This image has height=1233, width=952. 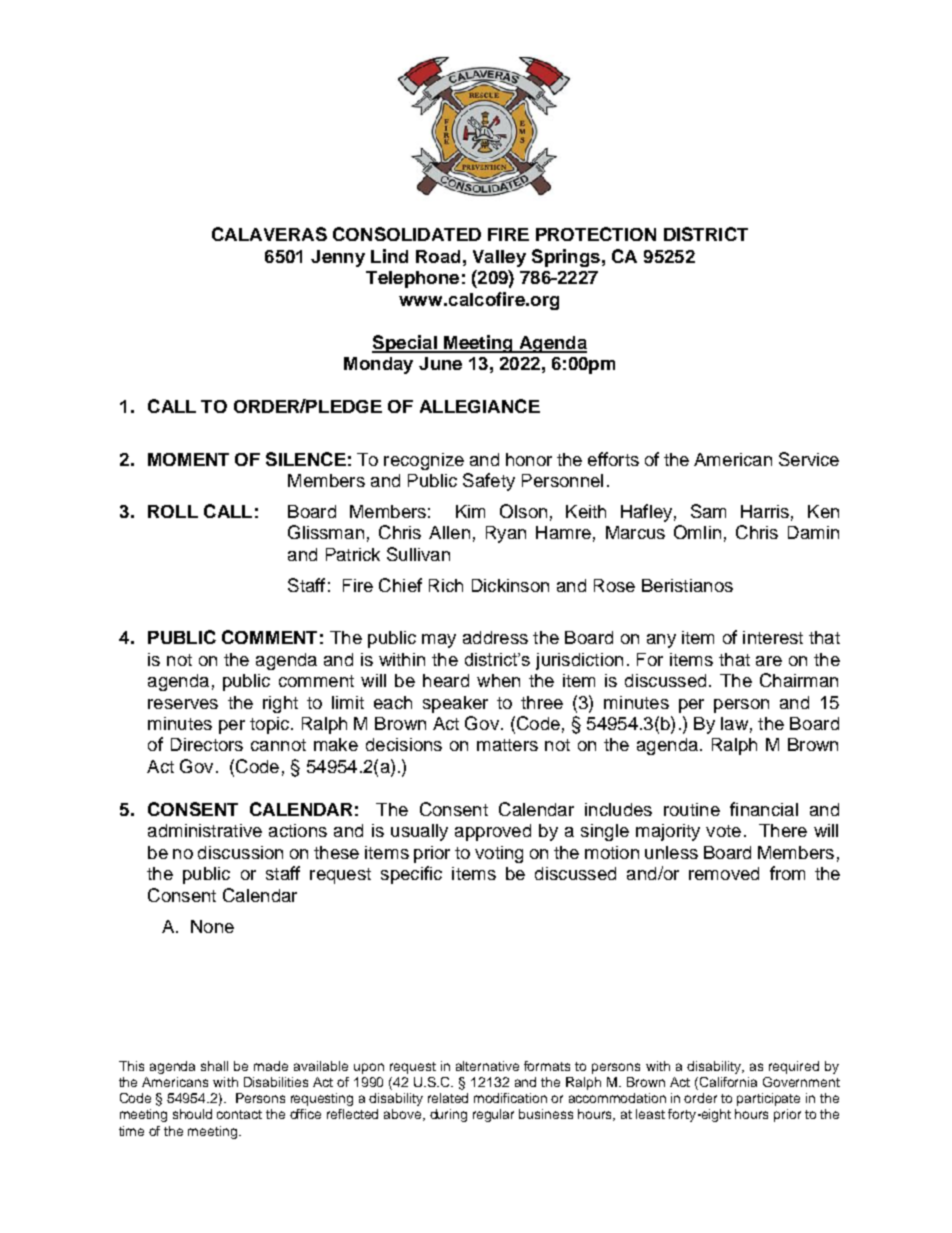 What do you see at coordinates (765, 511) in the image?
I see `Harris` at bounding box center [765, 511].
